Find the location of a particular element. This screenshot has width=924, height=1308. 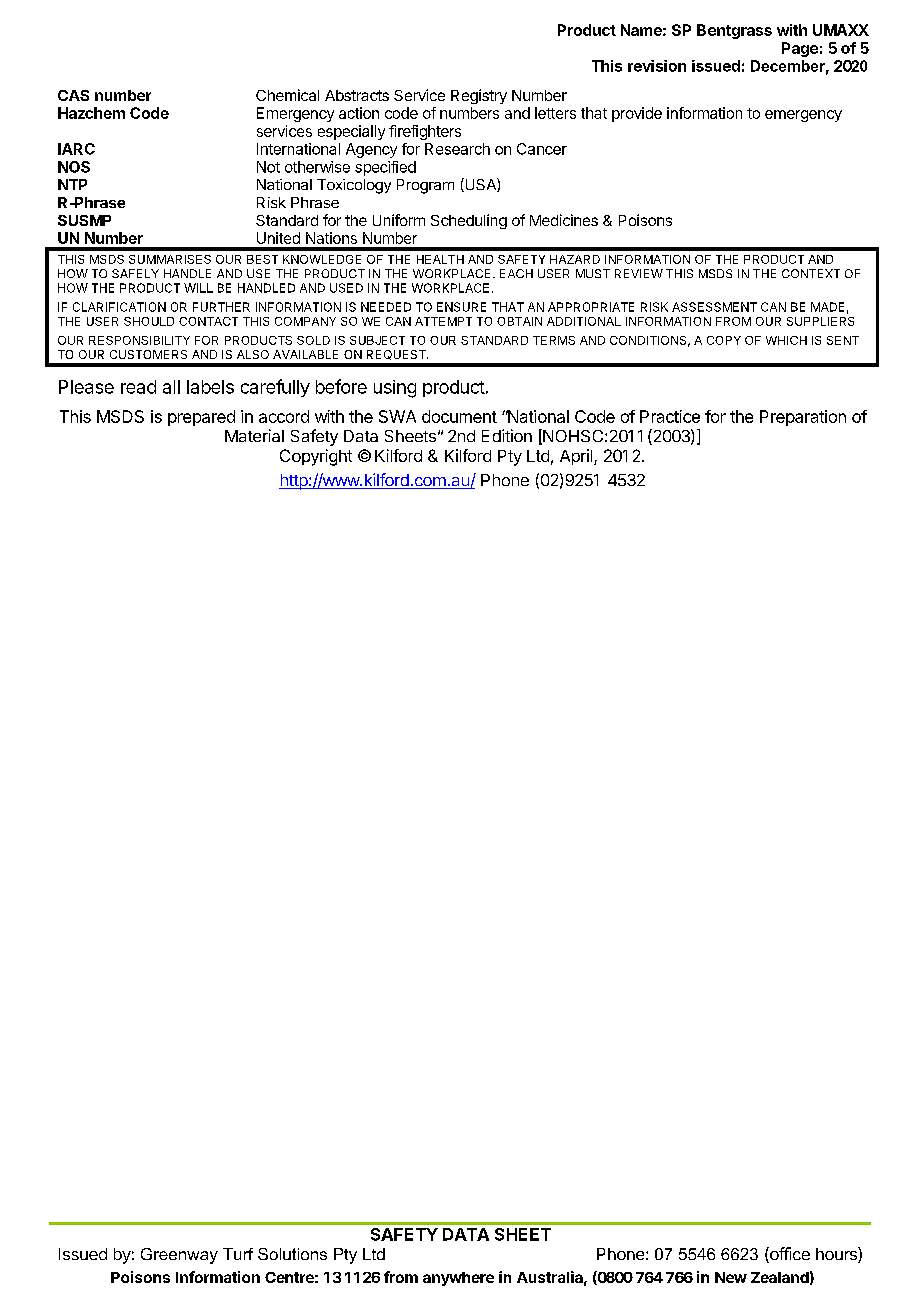

Page is located at coordinates (800, 49).
